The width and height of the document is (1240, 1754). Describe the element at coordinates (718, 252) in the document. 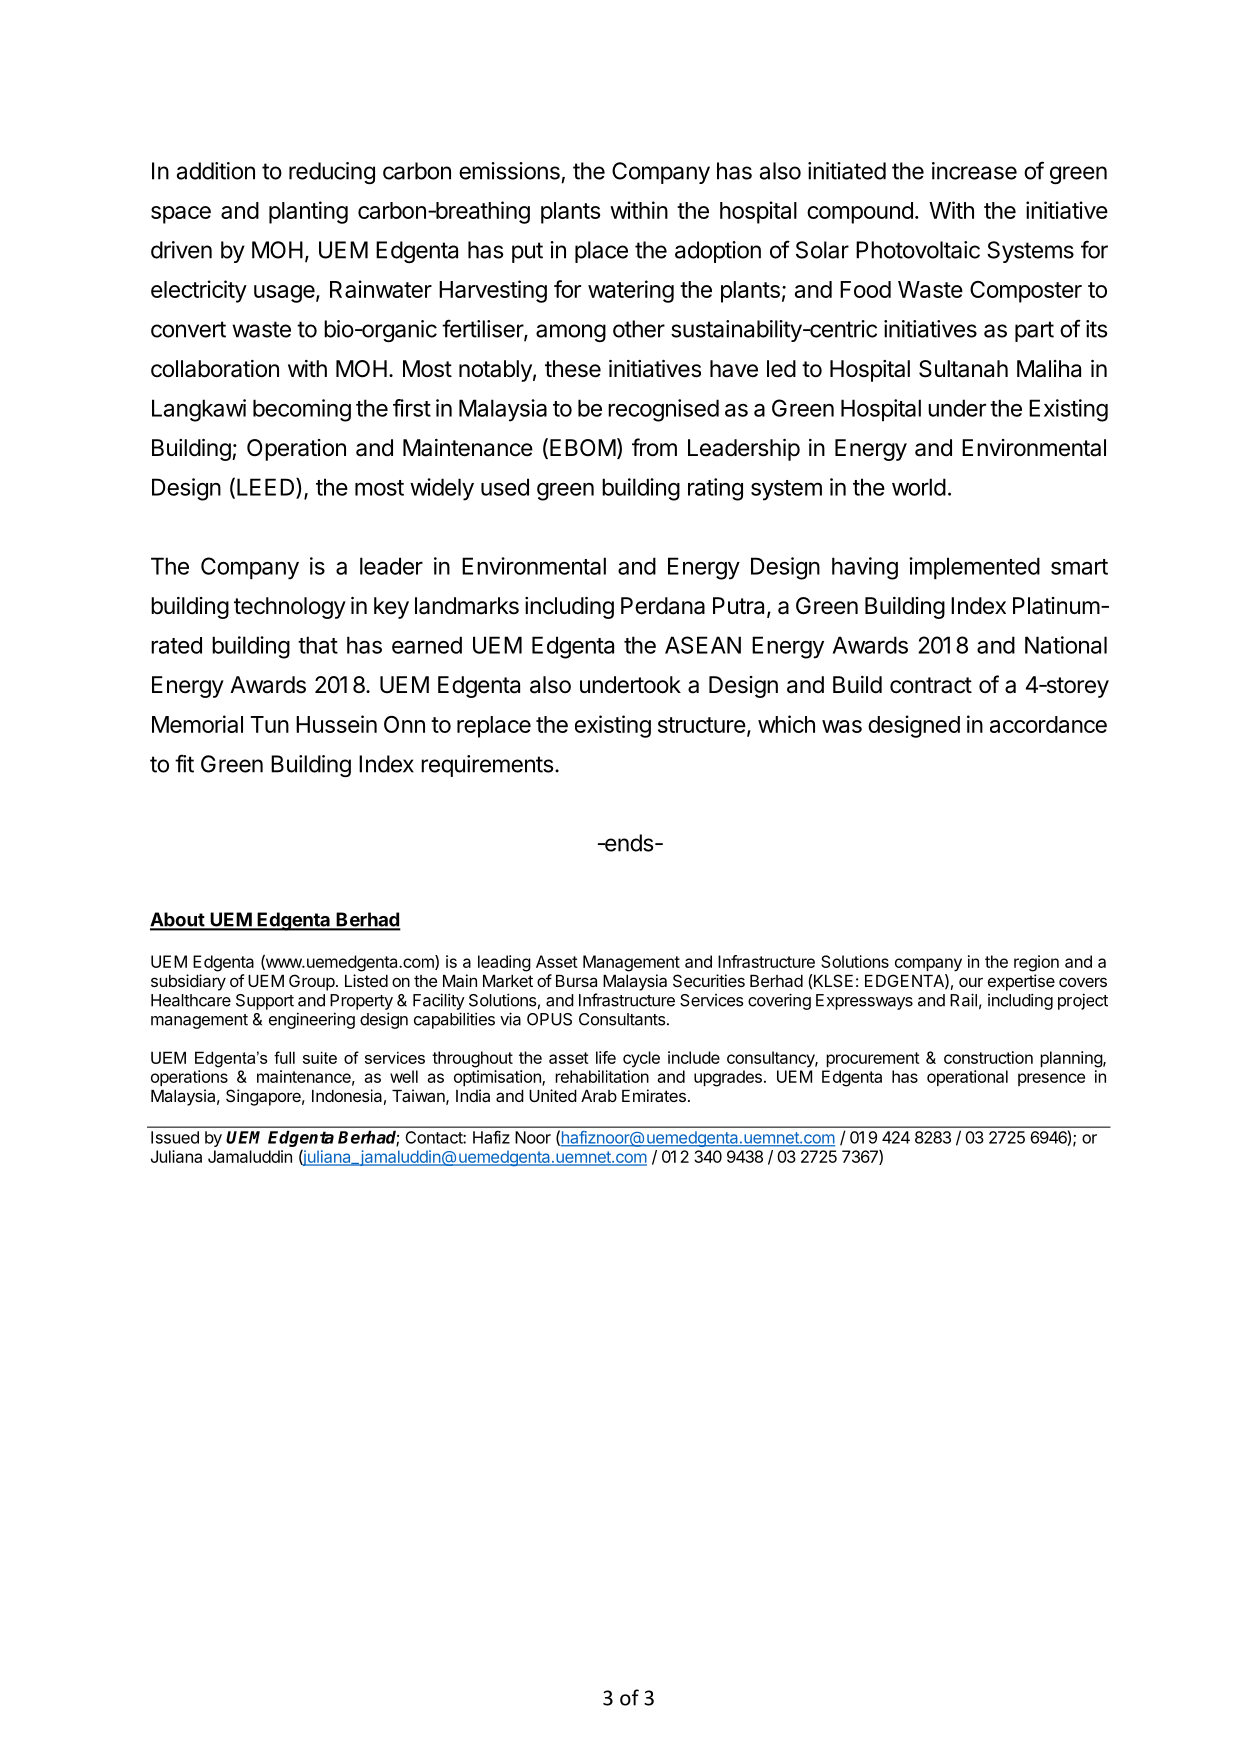

I see `adoption` at that location.
